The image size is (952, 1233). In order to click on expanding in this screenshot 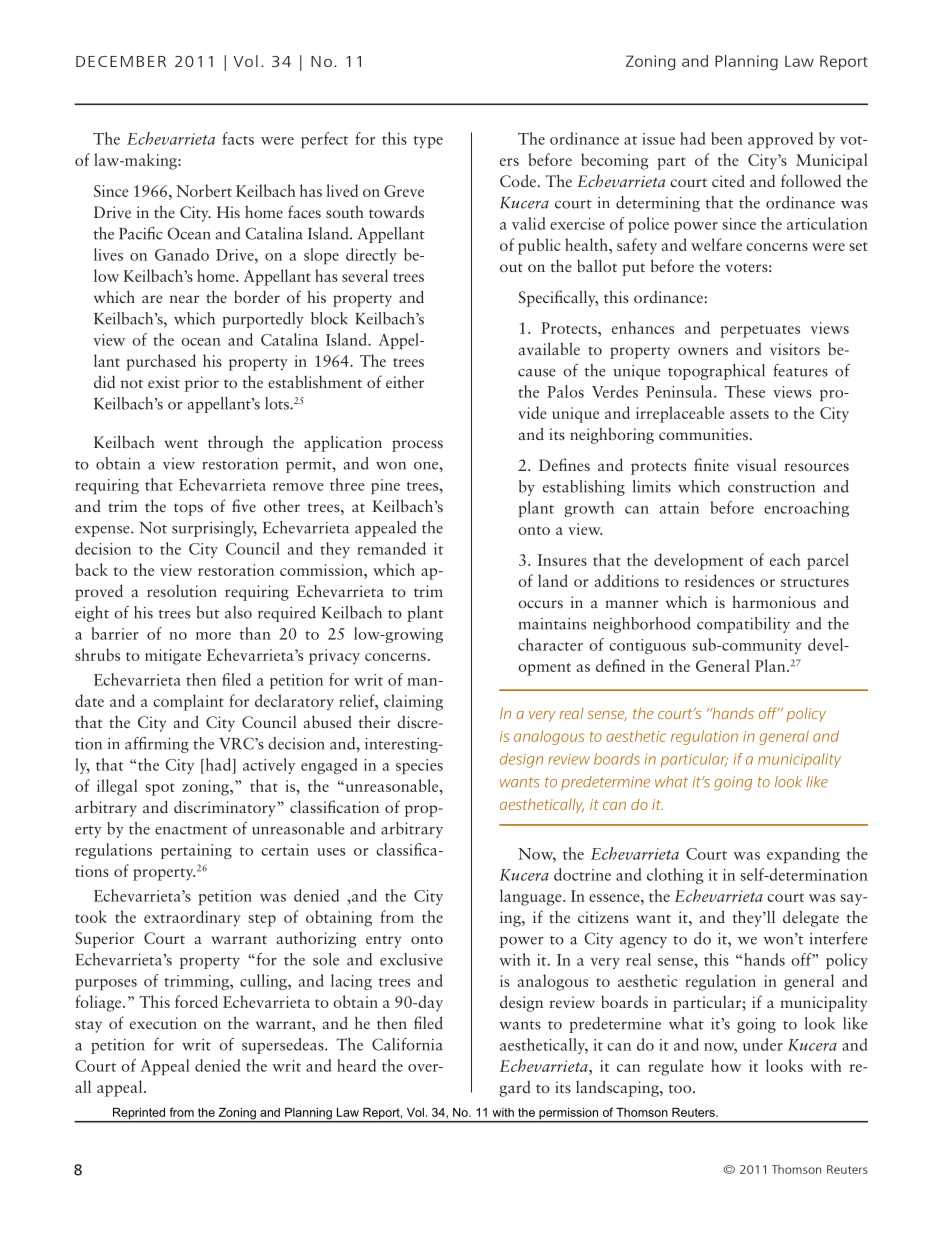, I will do `click(803, 855)`.
